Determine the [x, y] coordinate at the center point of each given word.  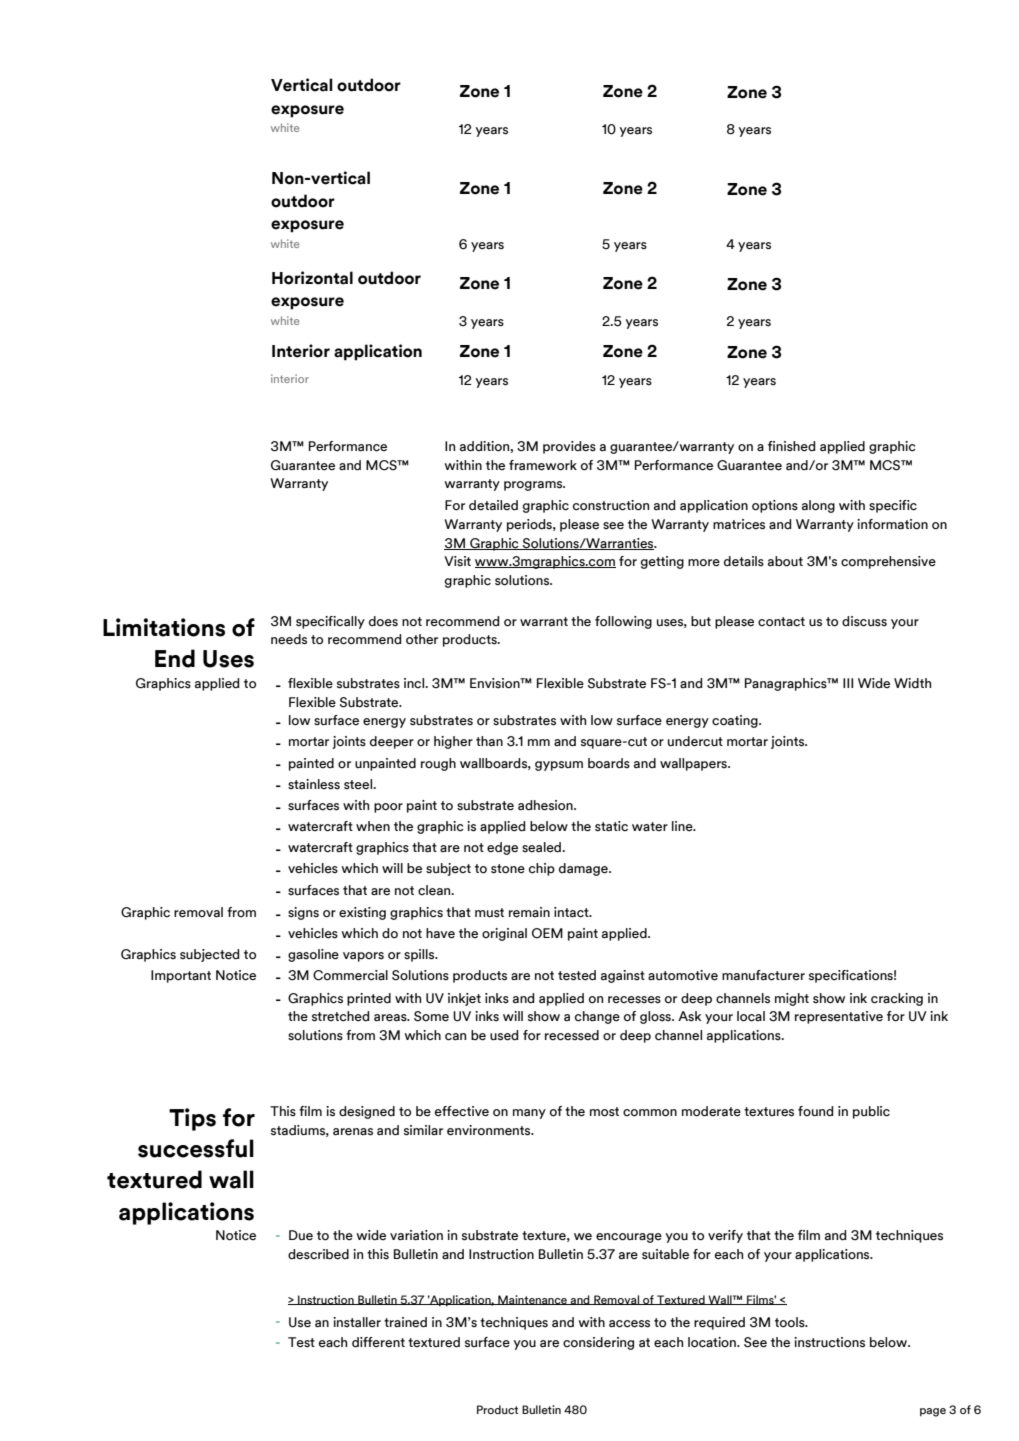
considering [598, 1343]
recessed [572, 1035]
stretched [341, 1016]
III [848, 683]
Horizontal [312, 278]
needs [289, 639]
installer [357, 1322]
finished [792, 446]
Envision [496, 683]
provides [569, 447]
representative [839, 1017]
